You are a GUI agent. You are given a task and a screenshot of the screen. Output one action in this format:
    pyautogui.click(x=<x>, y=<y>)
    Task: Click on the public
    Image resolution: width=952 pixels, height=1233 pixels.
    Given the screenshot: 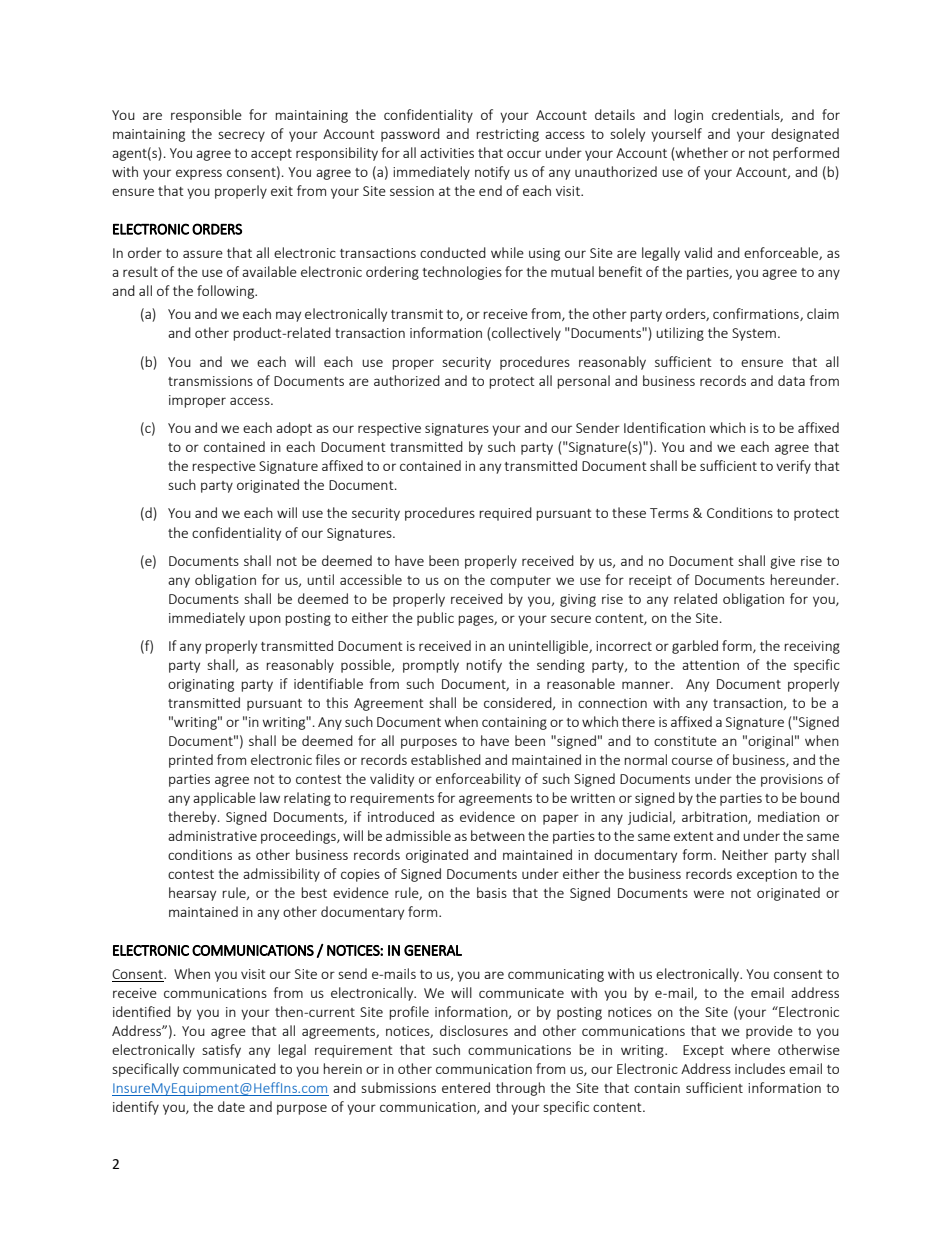 What is the action you would take?
    pyautogui.click(x=435, y=619)
